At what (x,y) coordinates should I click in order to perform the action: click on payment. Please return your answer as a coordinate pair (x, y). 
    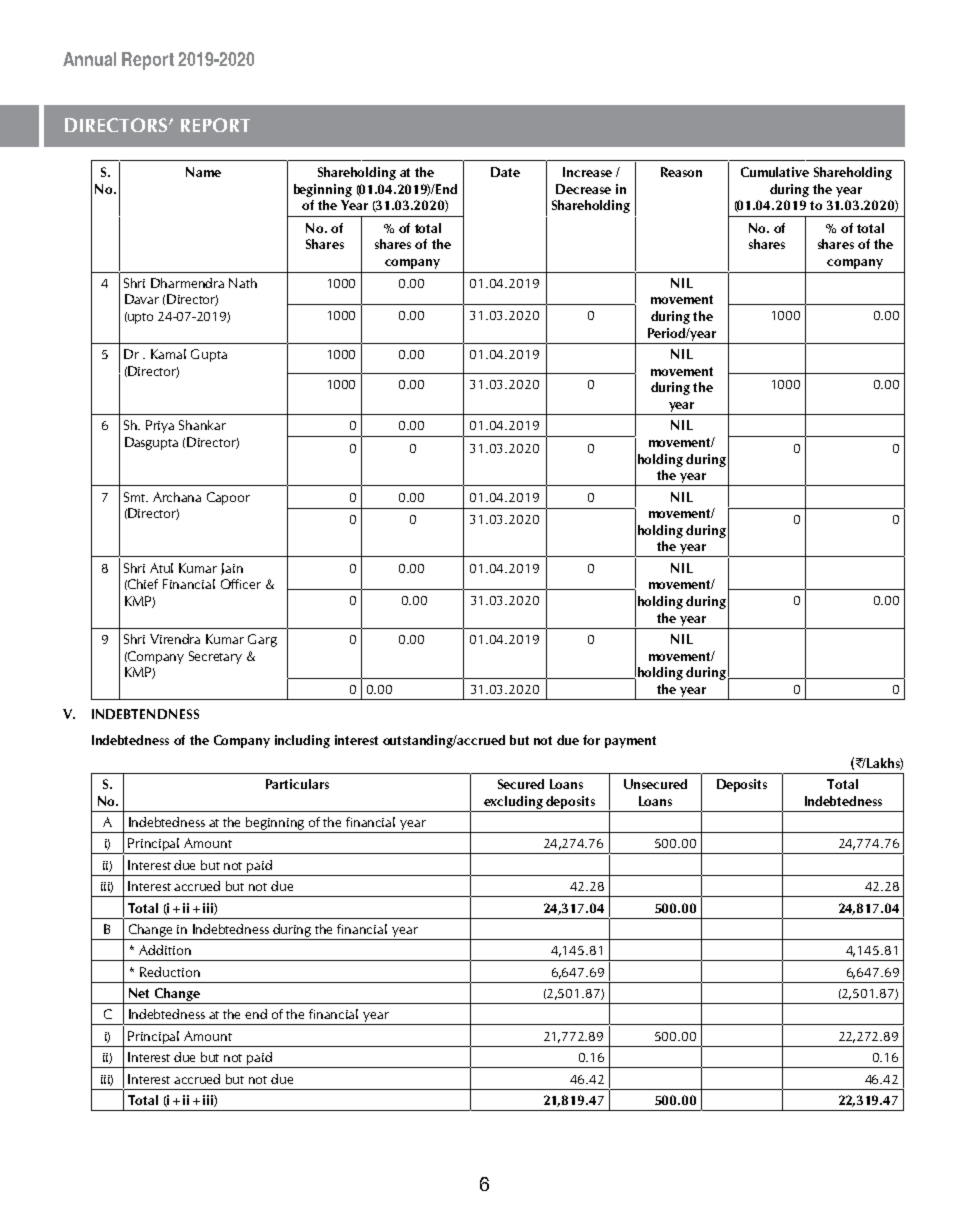
    Looking at the image, I should click on (630, 742).
